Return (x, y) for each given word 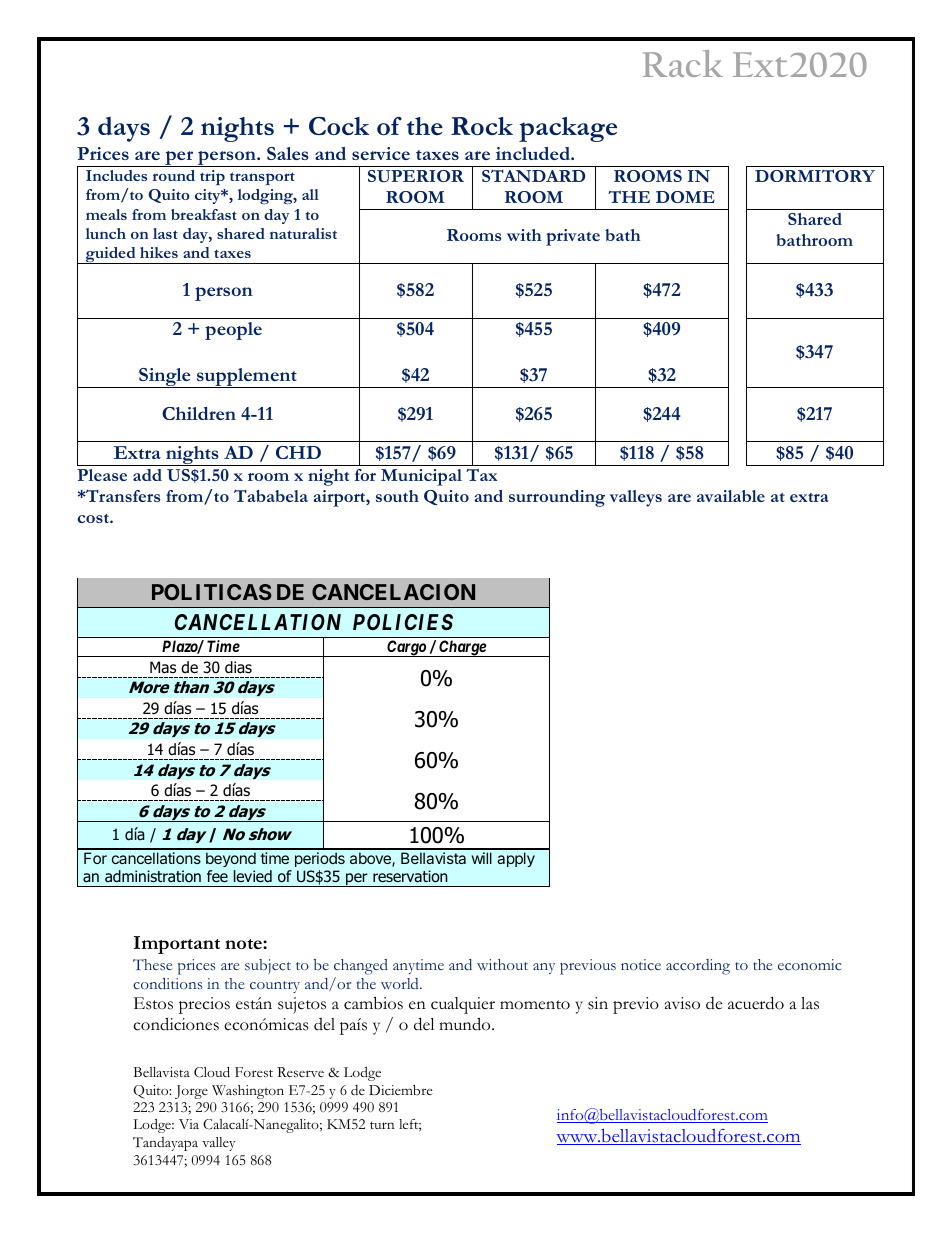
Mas (163, 667)
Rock (482, 126)
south (397, 496)
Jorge (191, 1092)
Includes (116, 175)
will (482, 858)
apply (516, 859)
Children (199, 413)
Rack (683, 63)
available (731, 496)
